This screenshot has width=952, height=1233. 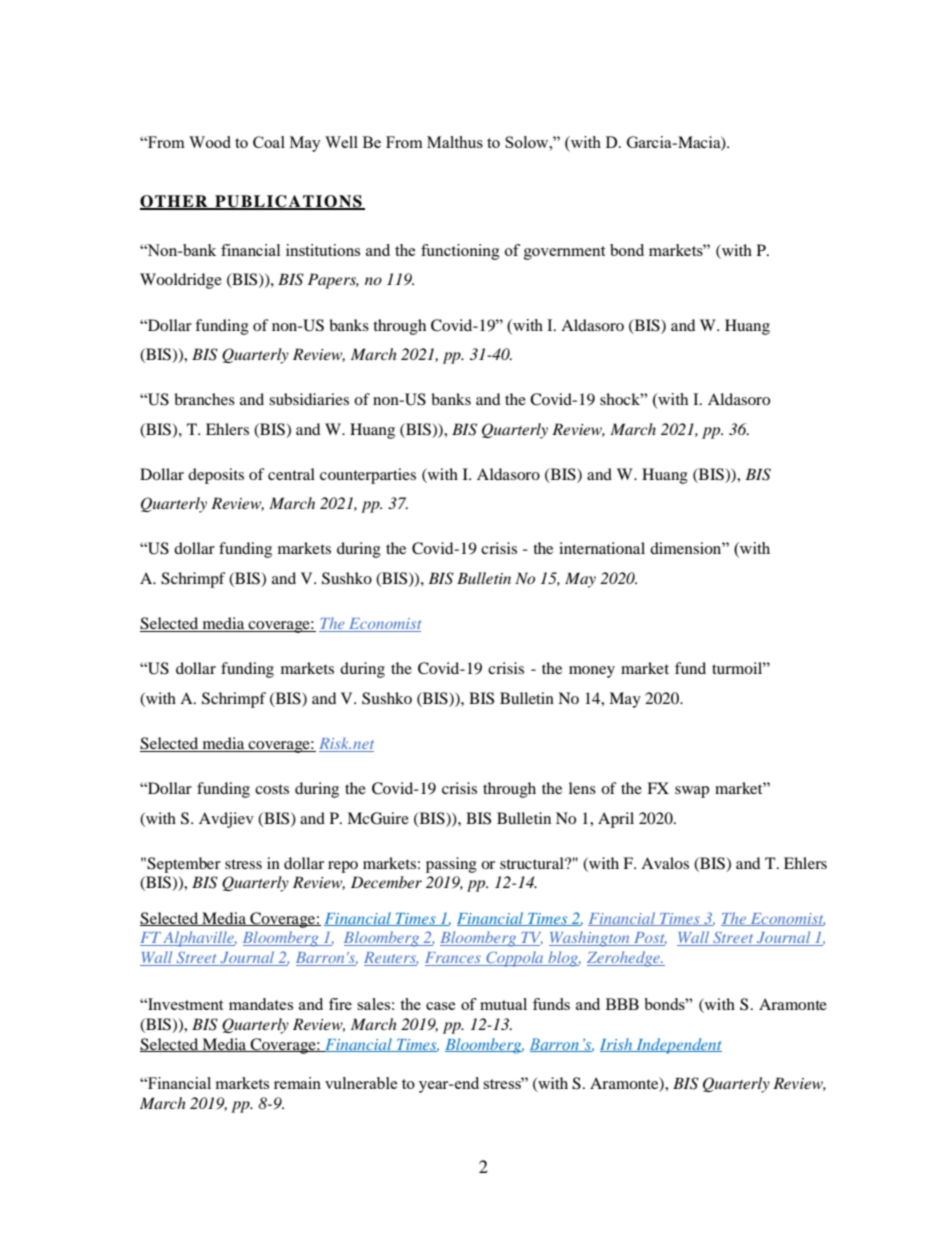 I want to click on costs, so click(x=272, y=789).
